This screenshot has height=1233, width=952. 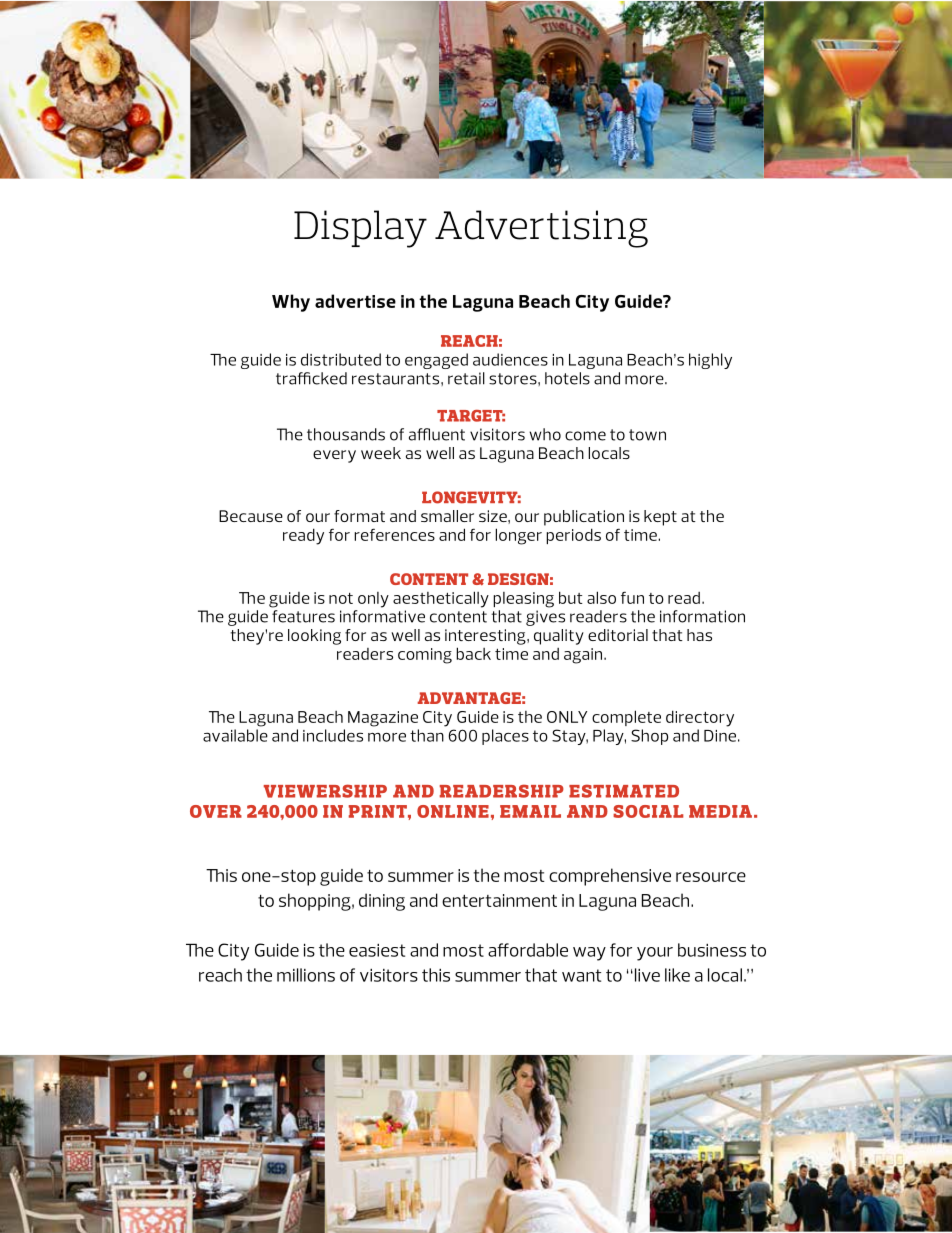 I want to click on Advertising, so click(x=541, y=229).
